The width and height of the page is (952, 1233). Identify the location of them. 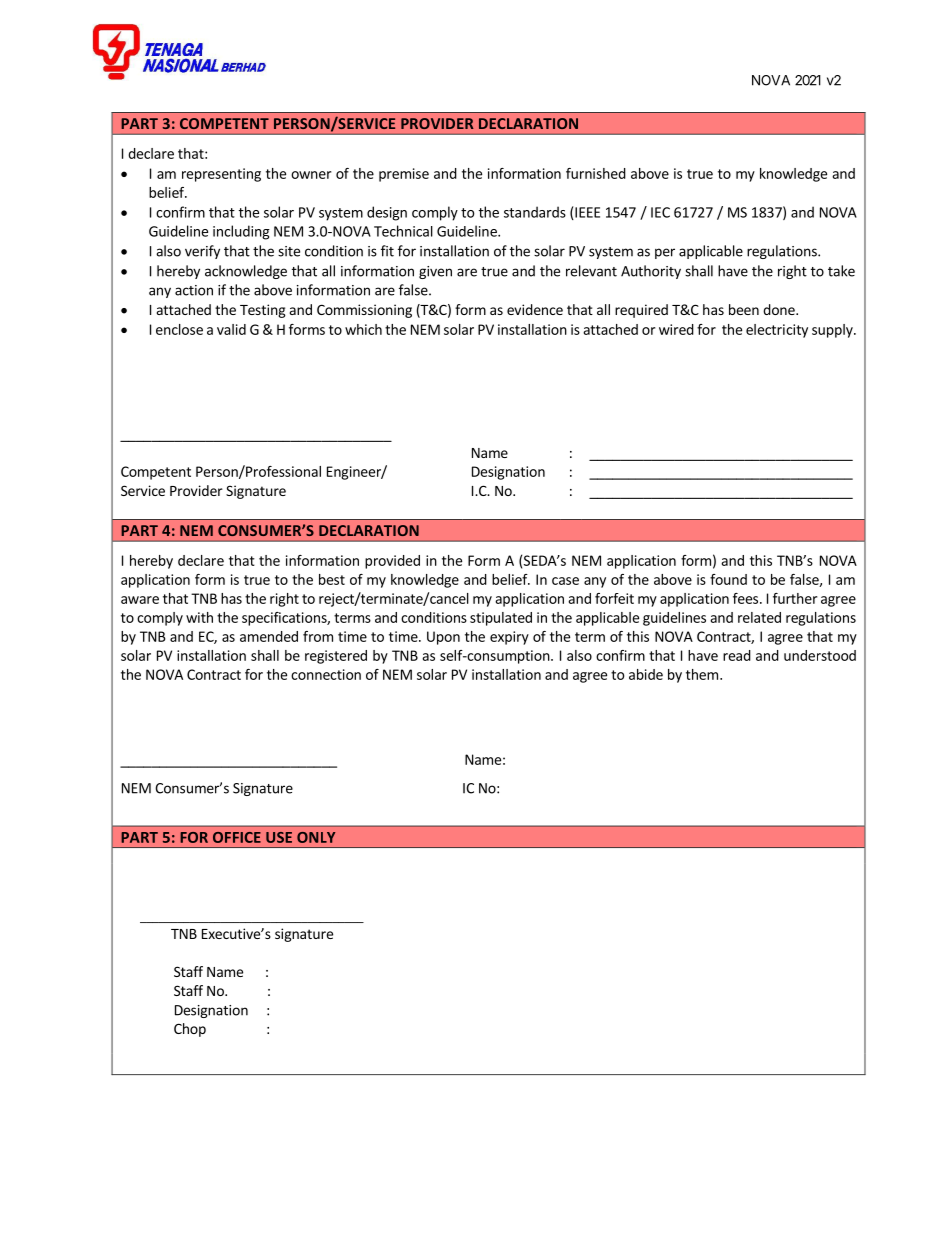
(702, 674).
